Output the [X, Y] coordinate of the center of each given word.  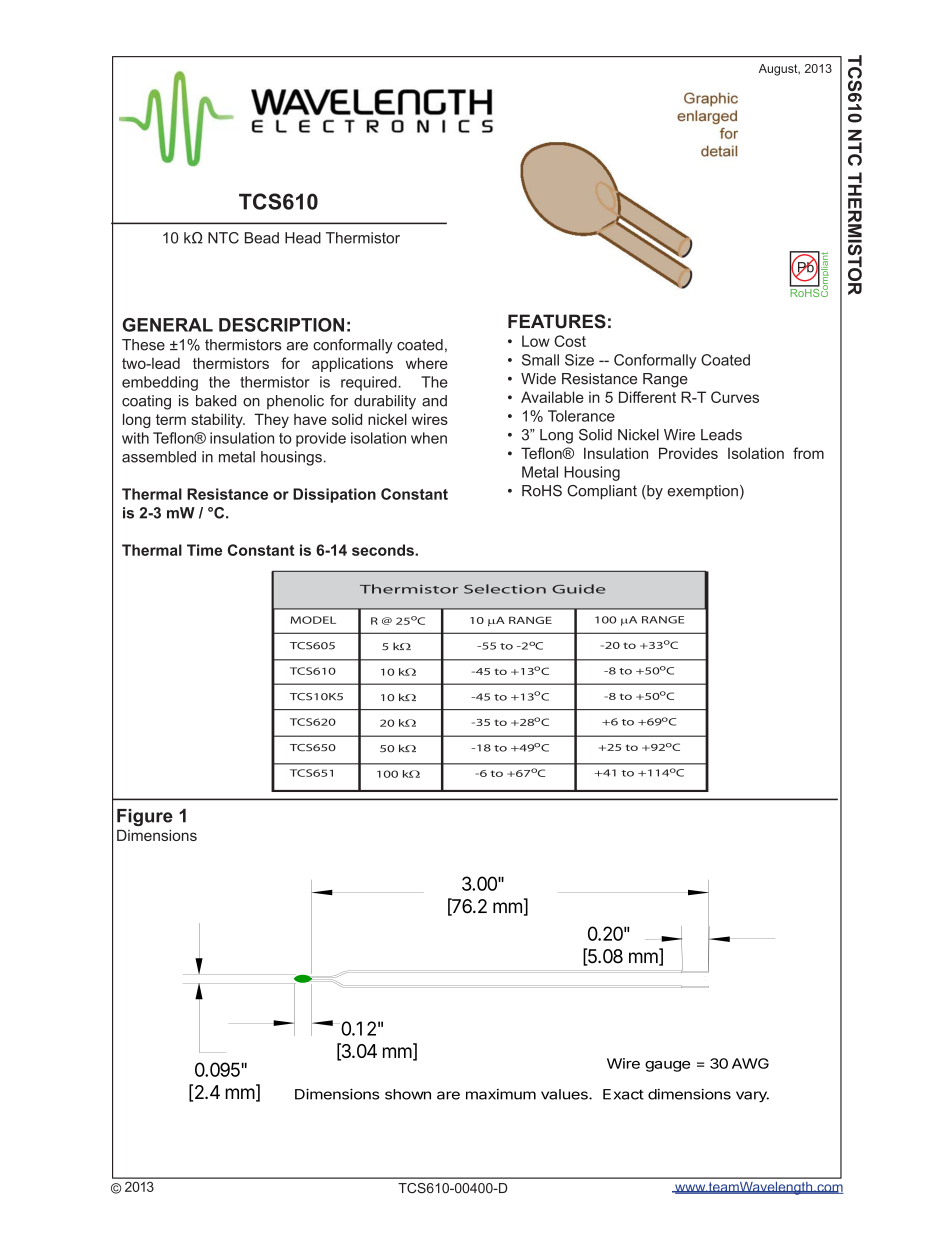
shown [408, 1094]
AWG [750, 1063]
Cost [570, 341]
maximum [501, 1094]
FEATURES [557, 321]
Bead [262, 238]
